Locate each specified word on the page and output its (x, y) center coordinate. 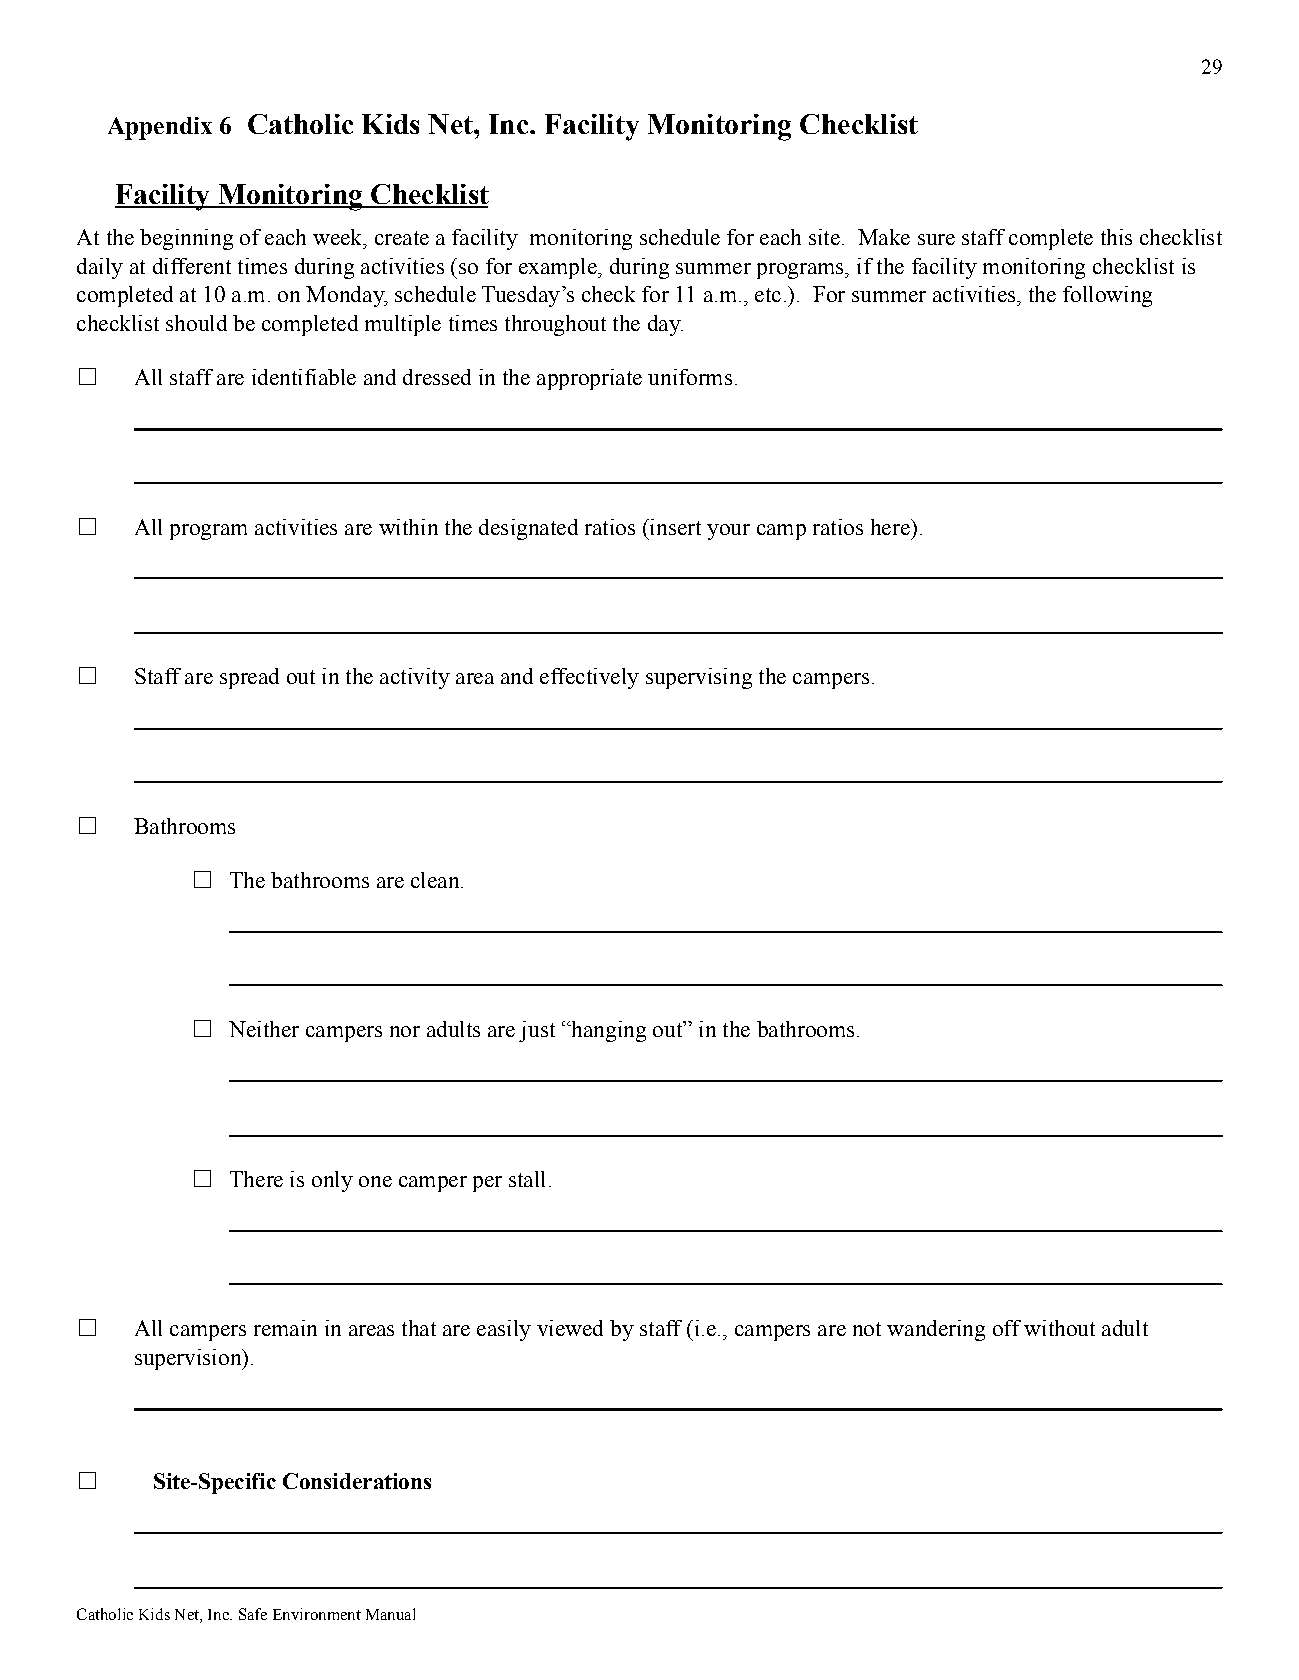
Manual (390, 1614)
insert (674, 527)
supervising (699, 678)
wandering (936, 1330)
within (408, 527)
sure (936, 239)
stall (527, 1179)
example (559, 268)
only (332, 1181)
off (1007, 1328)
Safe (253, 1614)
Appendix (160, 128)
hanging (607, 1031)
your (728, 532)
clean (436, 880)
